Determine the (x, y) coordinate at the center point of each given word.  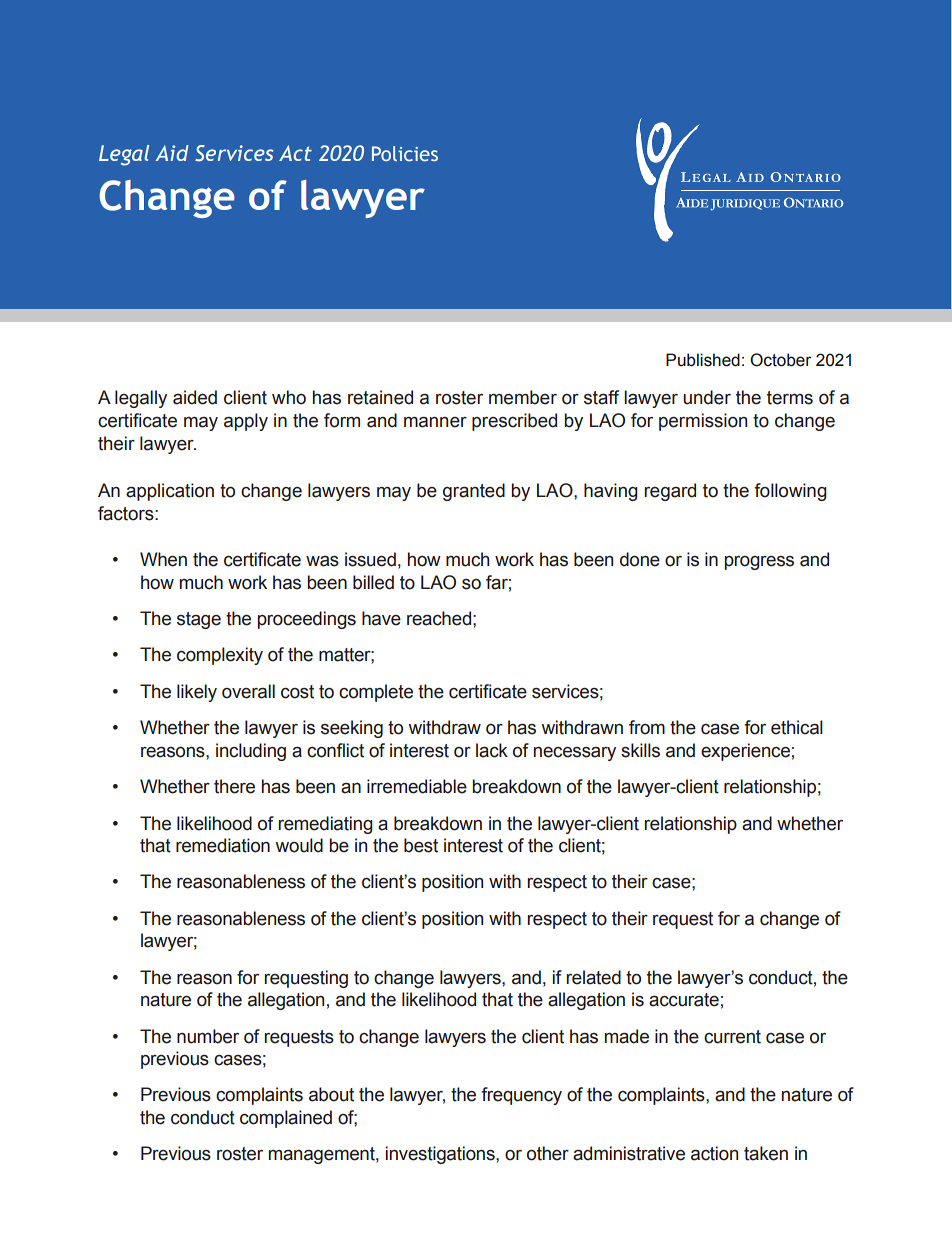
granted (474, 492)
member (523, 397)
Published (703, 360)
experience (745, 752)
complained (286, 1119)
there (234, 786)
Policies (405, 153)
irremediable (417, 786)
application (170, 492)
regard (670, 492)
